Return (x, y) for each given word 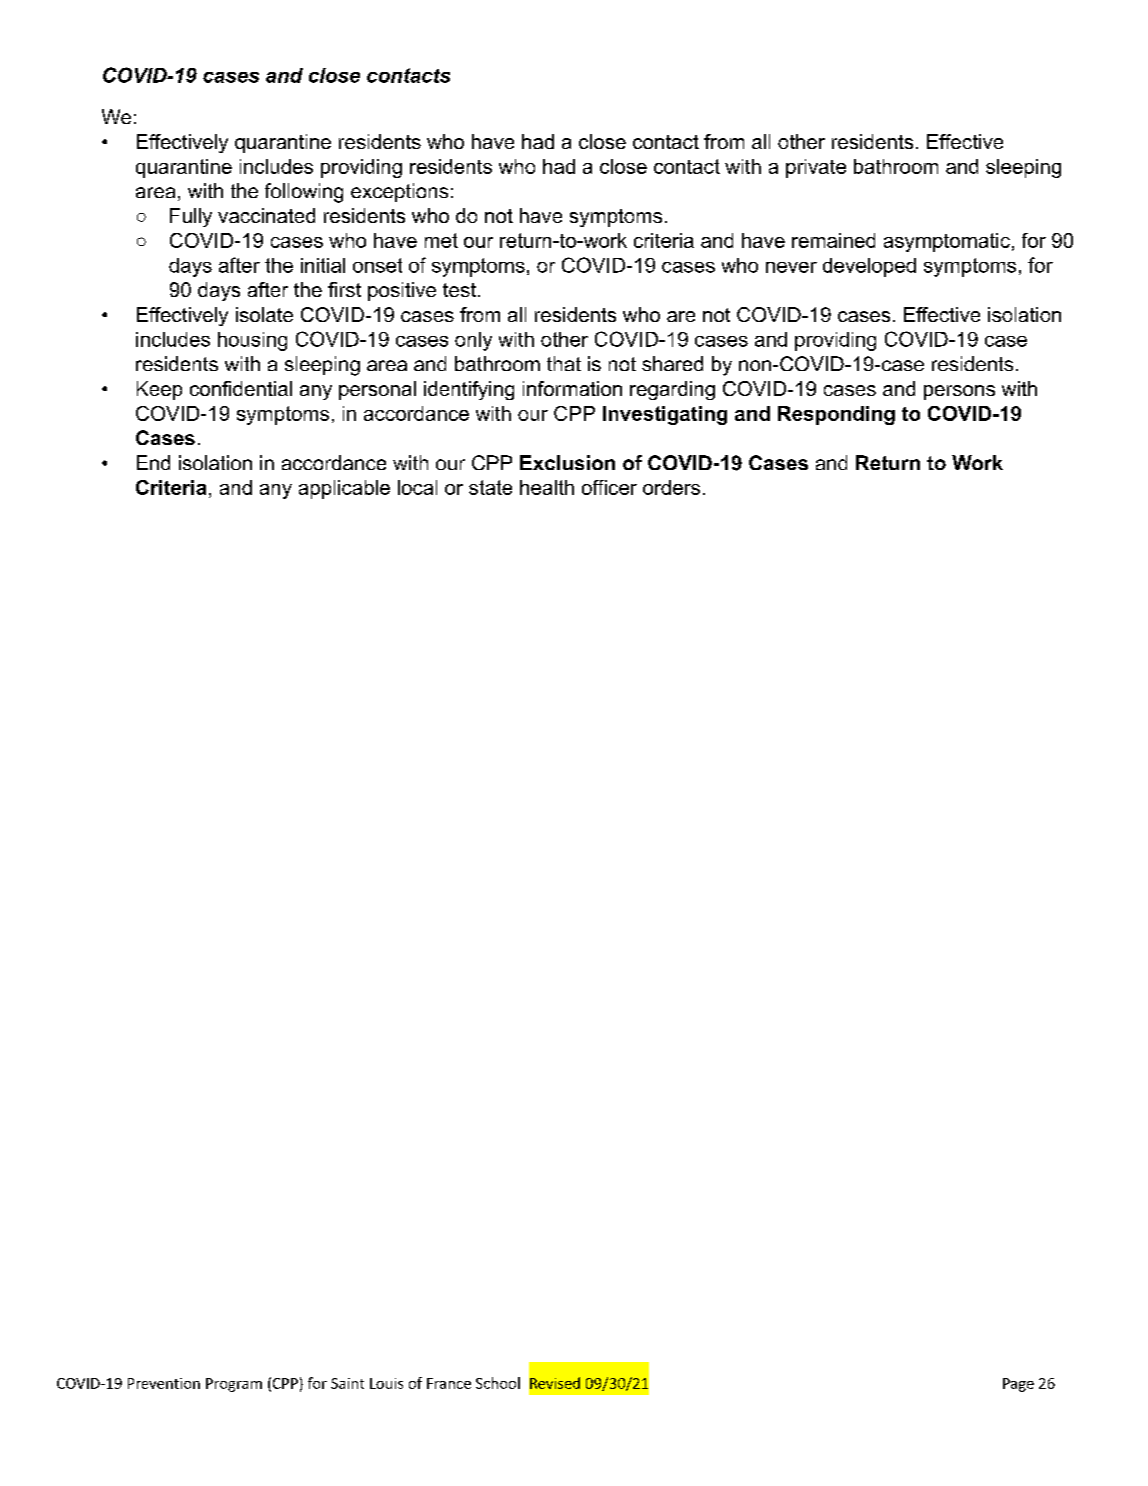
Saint (347, 1383)
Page (1018, 1385)
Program (234, 1385)
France (449, 1383)
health (547, 487)
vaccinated (266, 215)
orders (671, 487)
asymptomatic (947, 242)
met (441, 240)
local (417, 487)
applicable (344, 489)
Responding (836, 415)
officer (609, 487)
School (498, 1383)
